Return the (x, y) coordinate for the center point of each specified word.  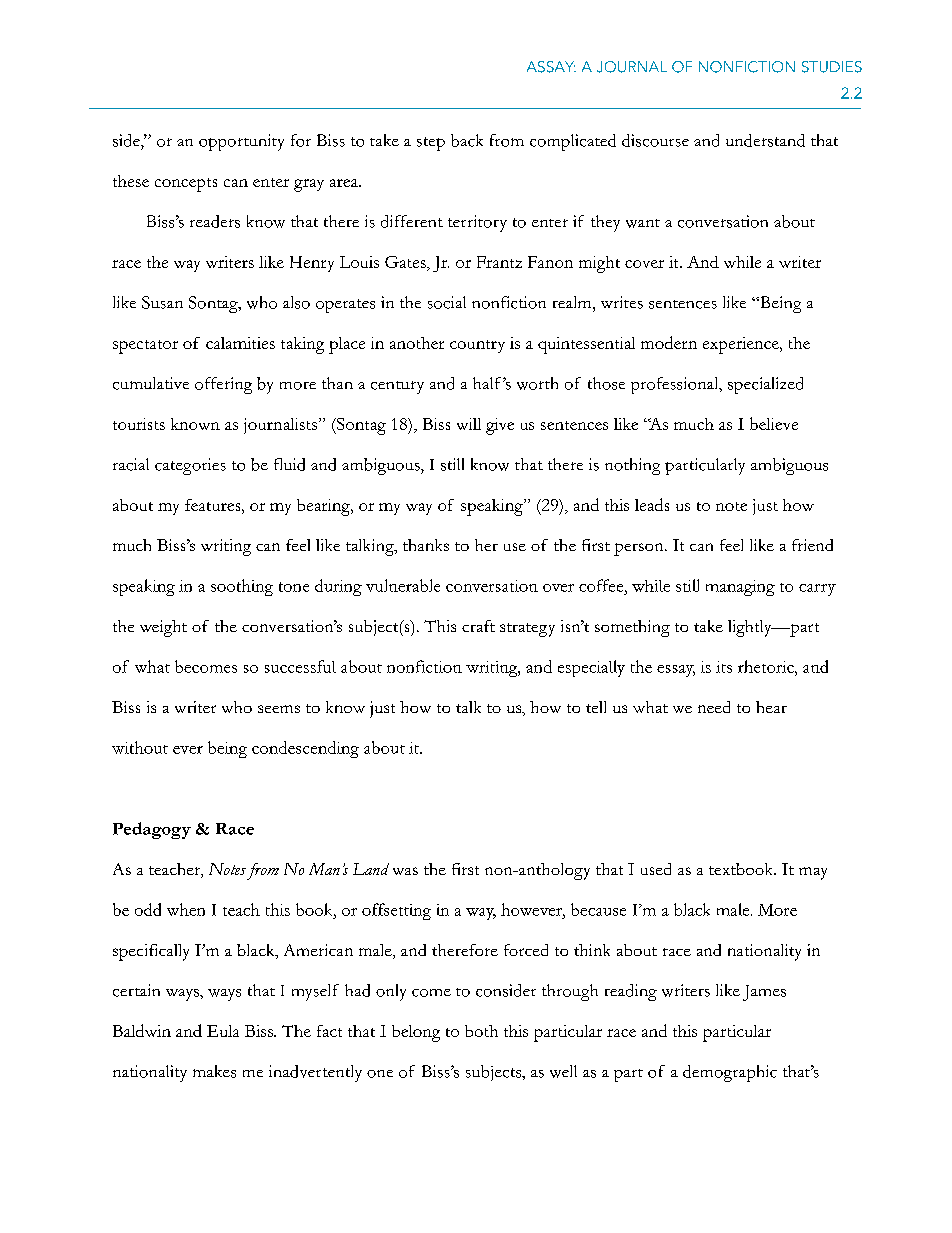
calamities (240, 343)
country (477, 346)
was (405, 871)
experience (742, 345)
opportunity (241, 142)
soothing (242, 587)
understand (765, 140)
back (467, 140)
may (813, 873)
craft (478, 626)
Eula (223, 1031)
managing (740, 588)
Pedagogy (152, 830)
